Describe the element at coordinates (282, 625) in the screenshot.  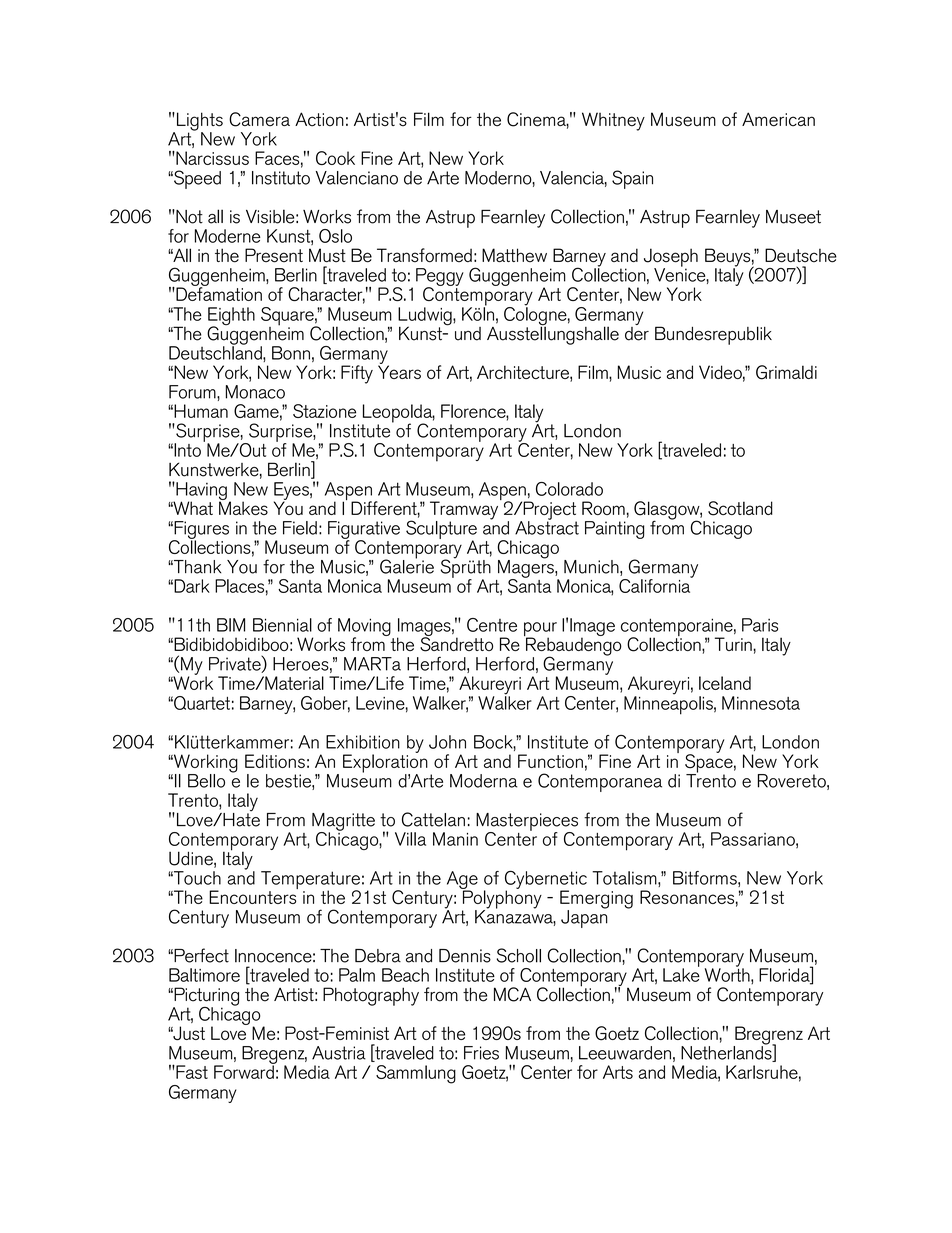
I see `Biennial` at that location.
